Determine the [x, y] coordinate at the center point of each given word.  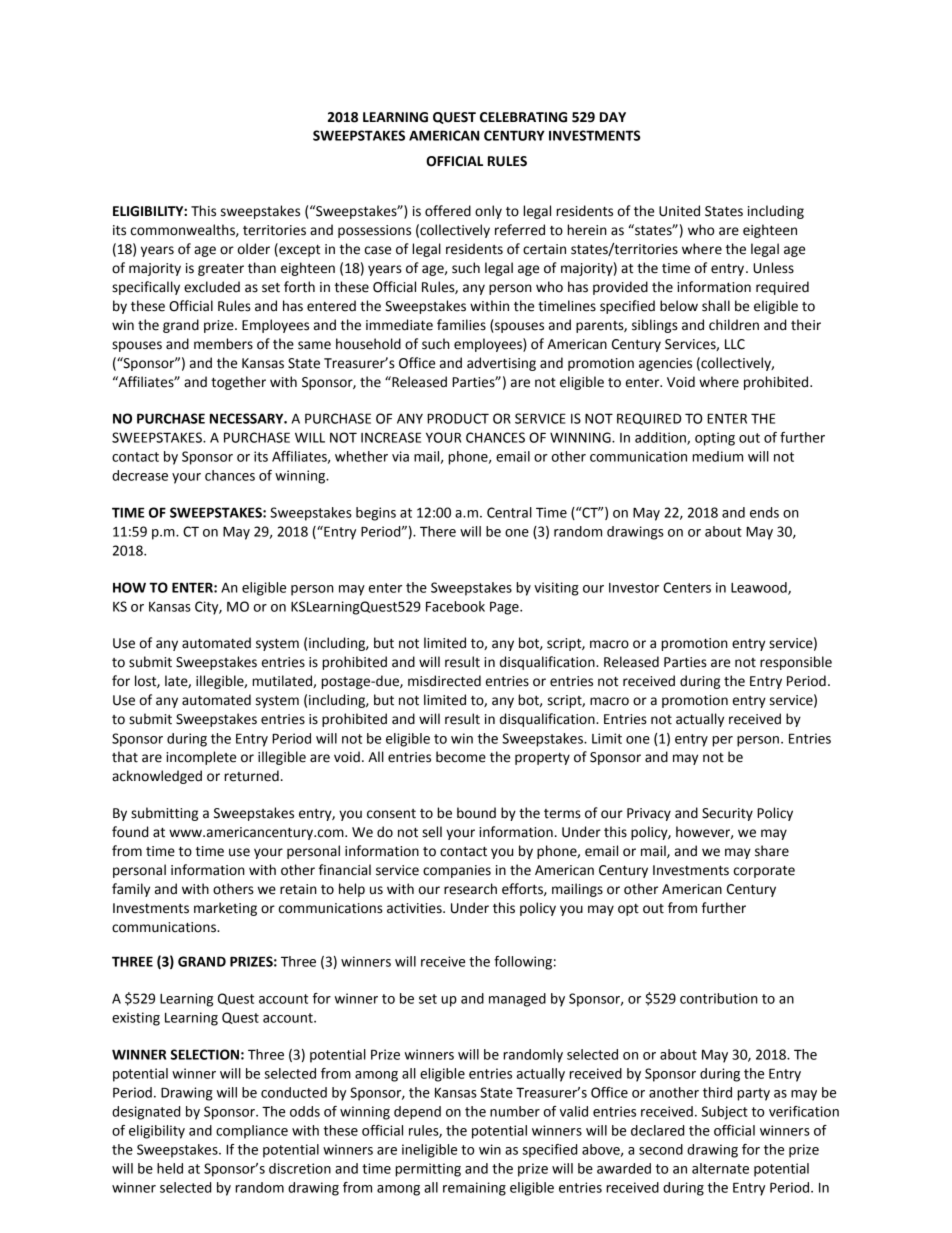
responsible [796, 663]
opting [715, 439]
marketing [225, 909]
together [238, 383]
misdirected [444, 681]
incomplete [201, 758]
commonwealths [184, 230]
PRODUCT [458, 418]
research [470, 889]
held [170, 1168]
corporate [764, 872]
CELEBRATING [523, 117]
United [679, 211]
